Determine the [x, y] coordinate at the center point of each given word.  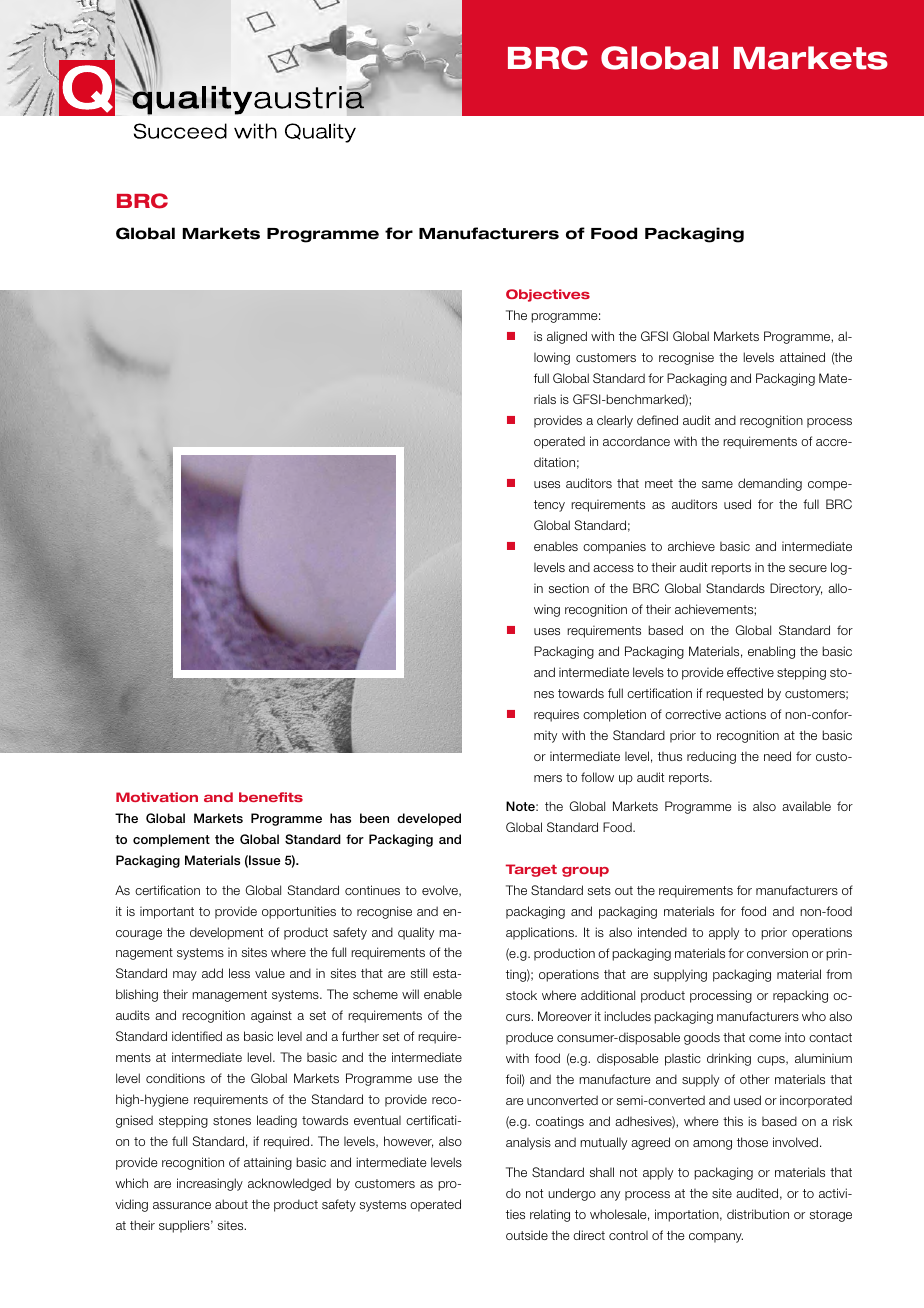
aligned [567, 337]
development [226, 933]
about [231, 1204]
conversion [777, 953]
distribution [758, 1214]
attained [802, 357]
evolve [441, 891]
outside [527, 1235]
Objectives [548, 295]
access [613, 568]
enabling [771, 652]
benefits [271, 797]
